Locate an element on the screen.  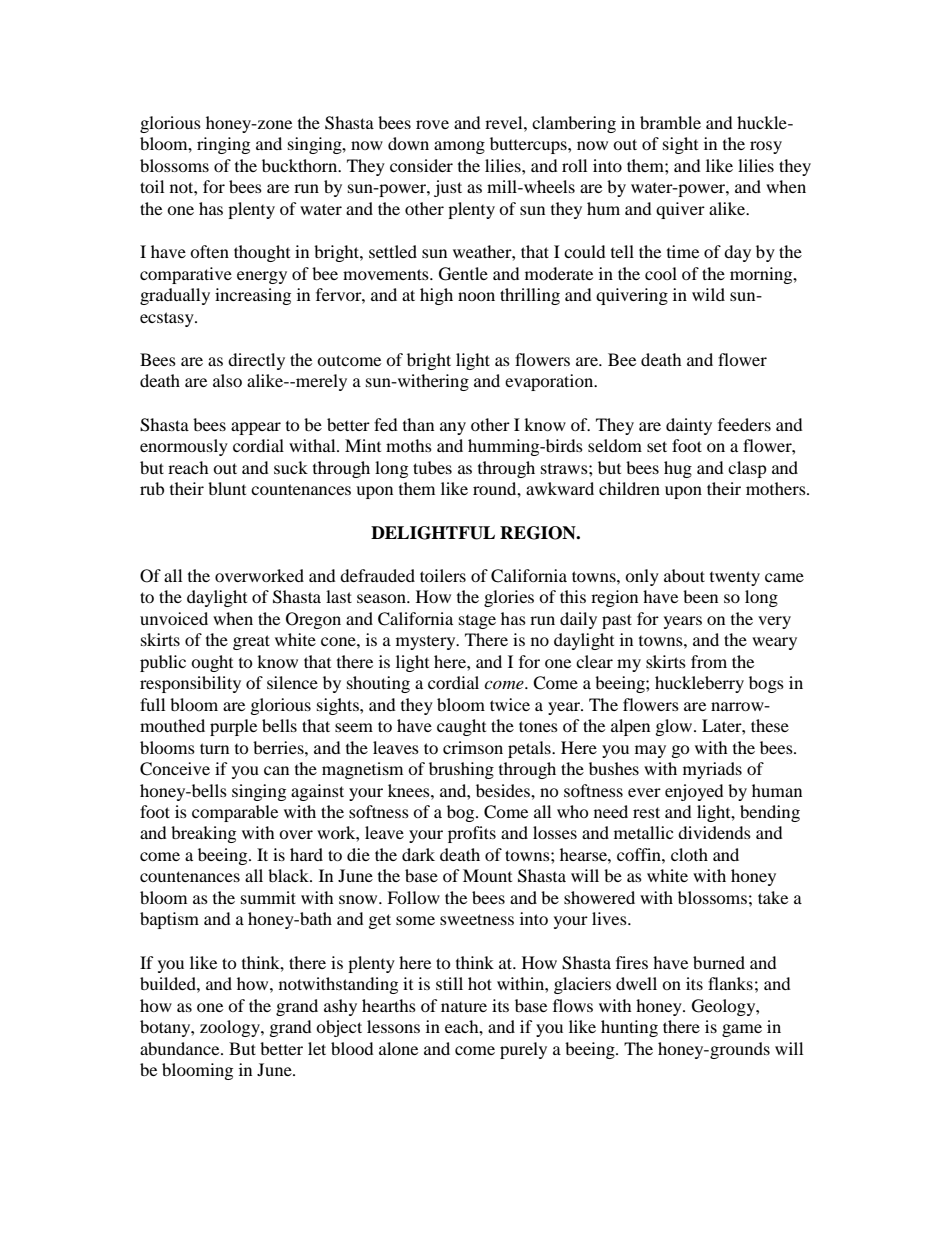
glow is located at coordinates (675, 727).
